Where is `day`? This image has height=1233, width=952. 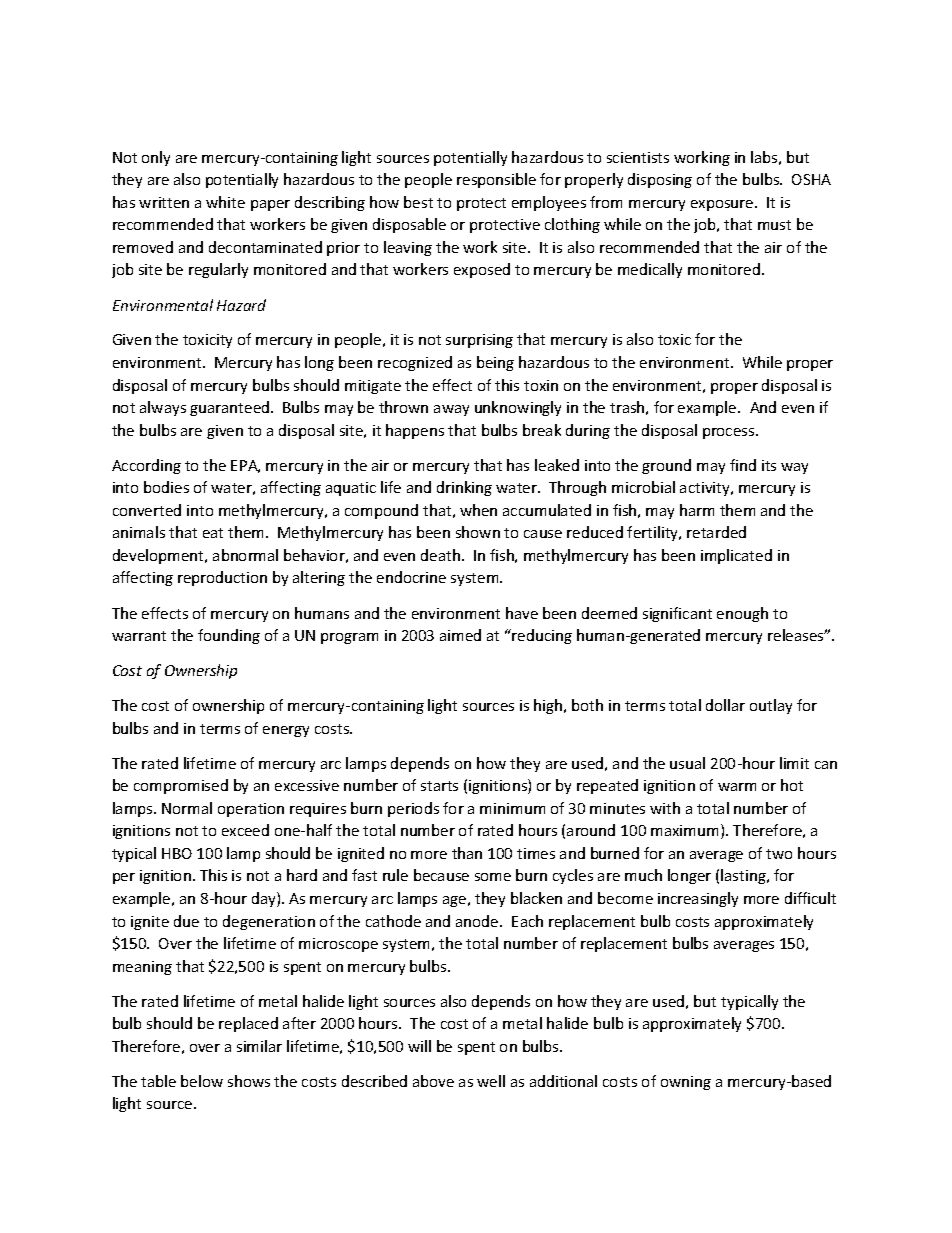
day is located at coordinates (265, 899).
